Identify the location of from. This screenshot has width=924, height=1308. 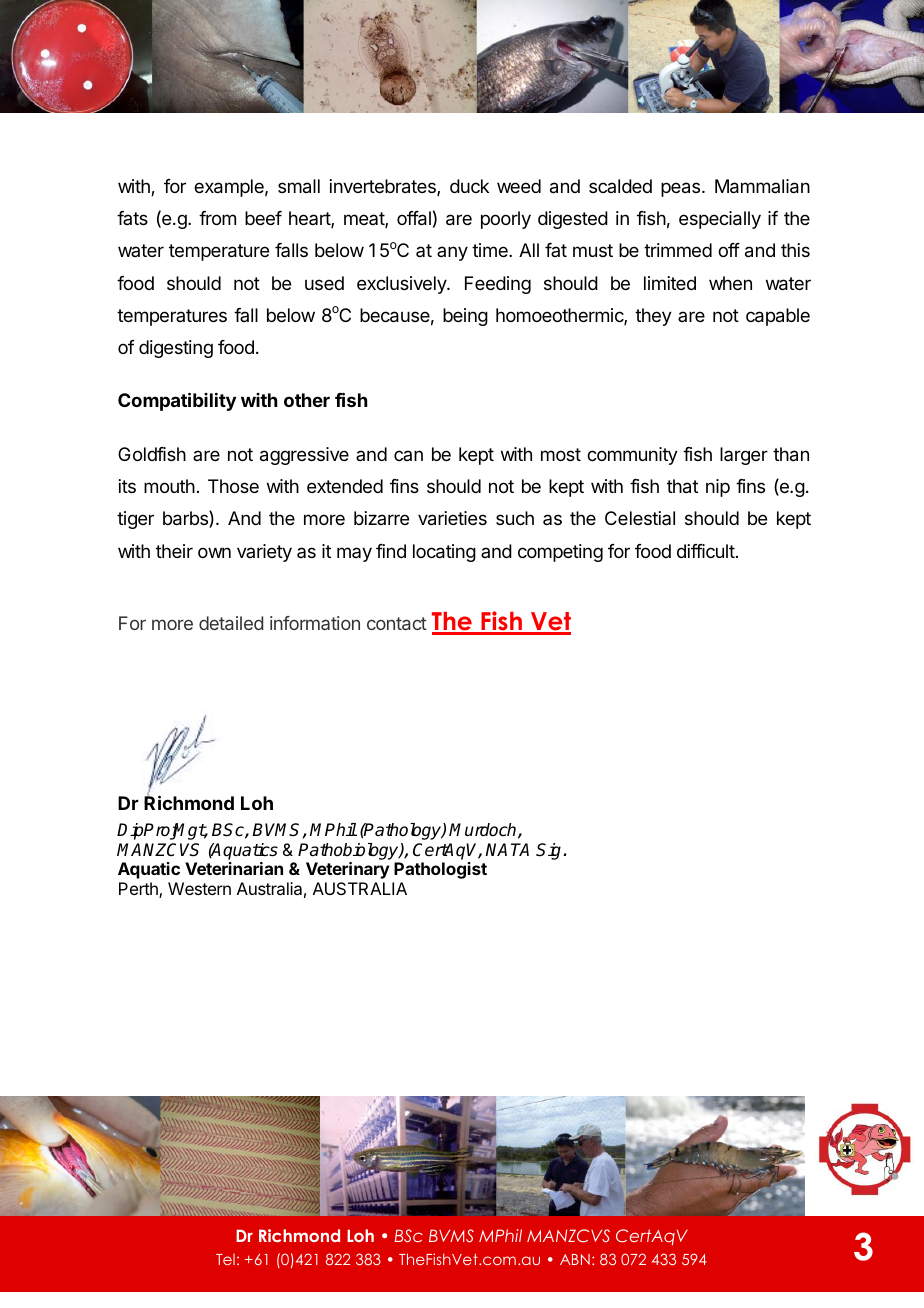
(217, 218).
